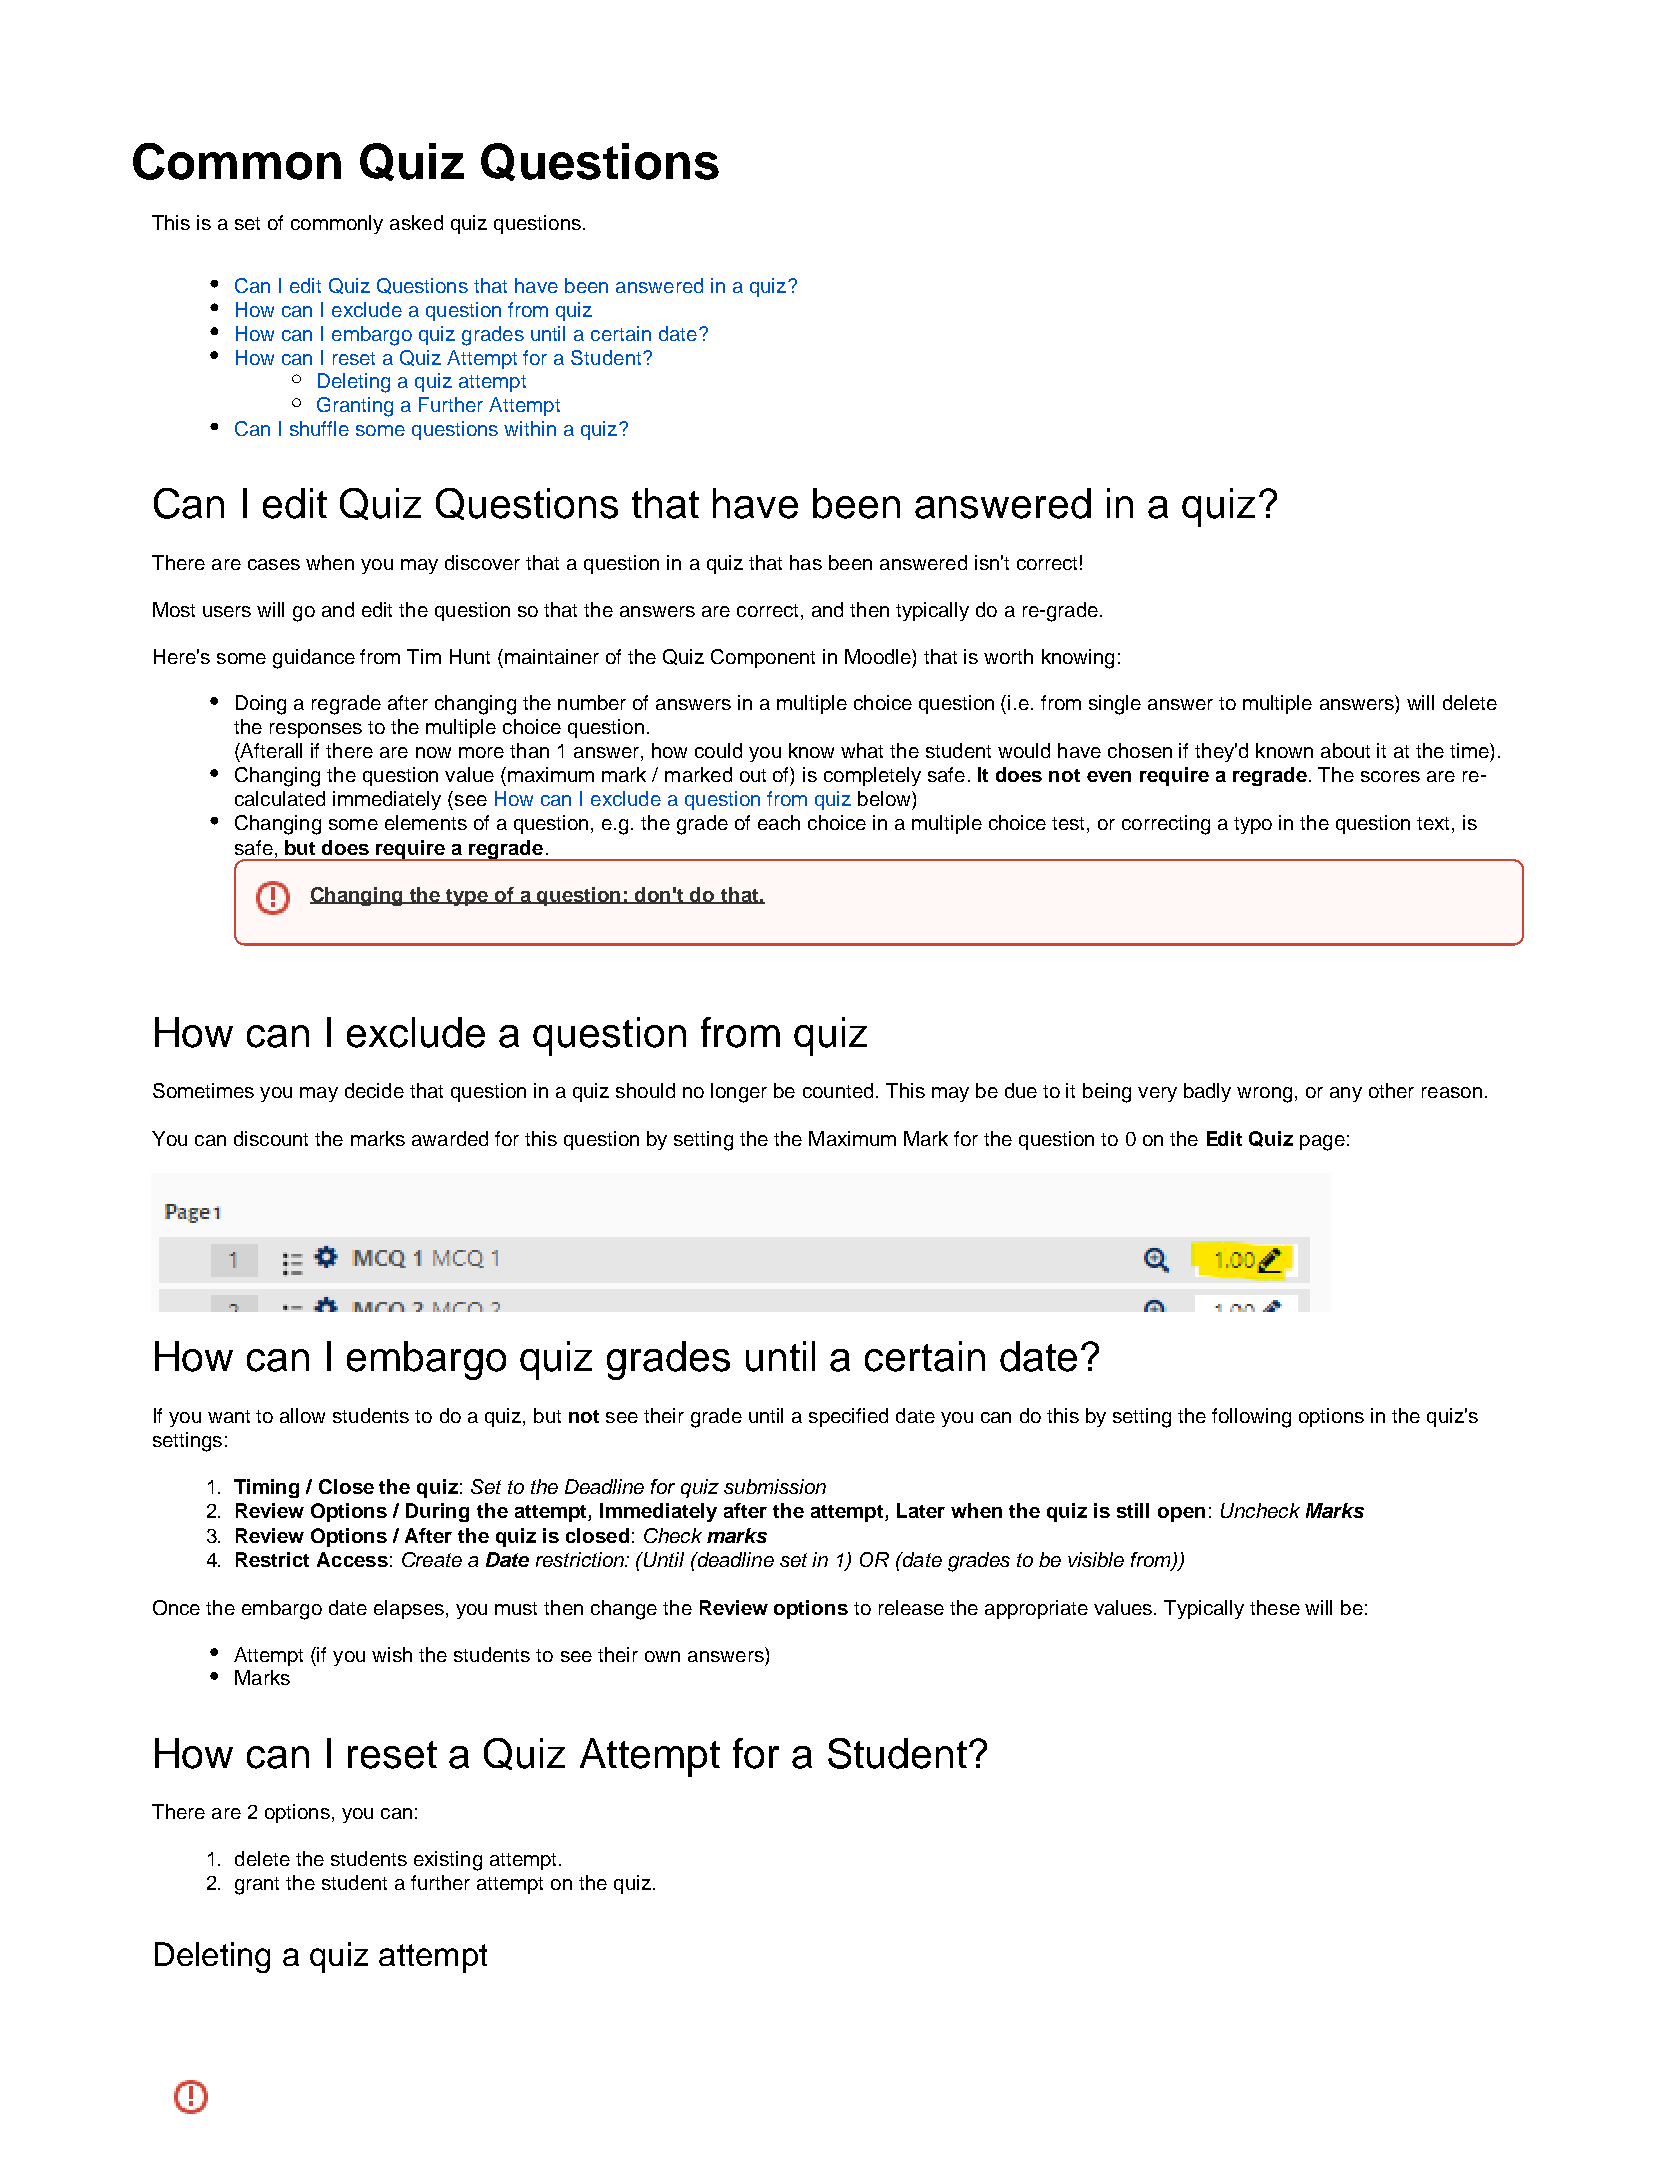  What do you see at coordinates (530, 428) in the screenshot?
I see `within` at bounding box center [530, 428].
